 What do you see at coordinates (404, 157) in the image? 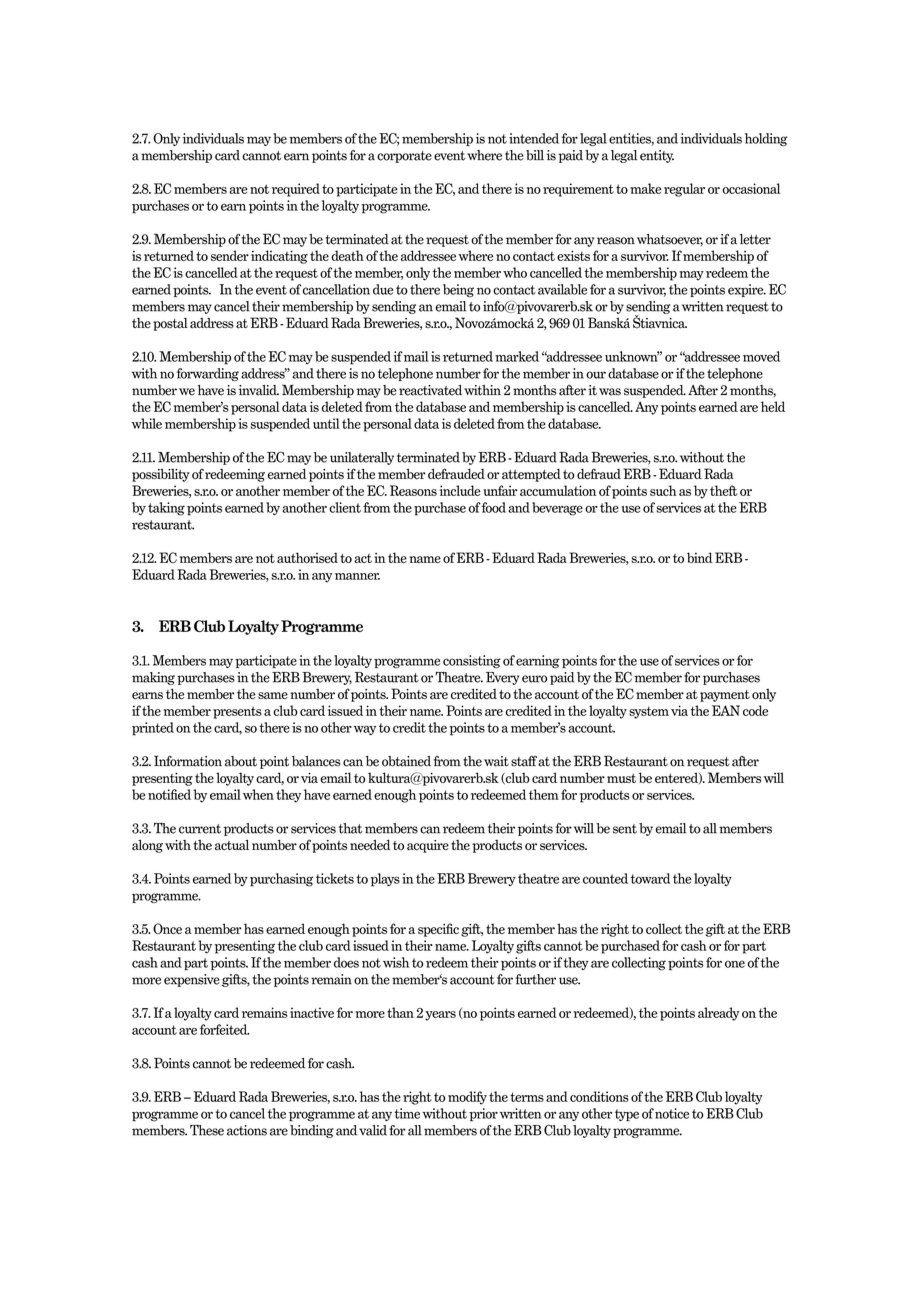
I see `corporate` at bounding box center [404, 157].
